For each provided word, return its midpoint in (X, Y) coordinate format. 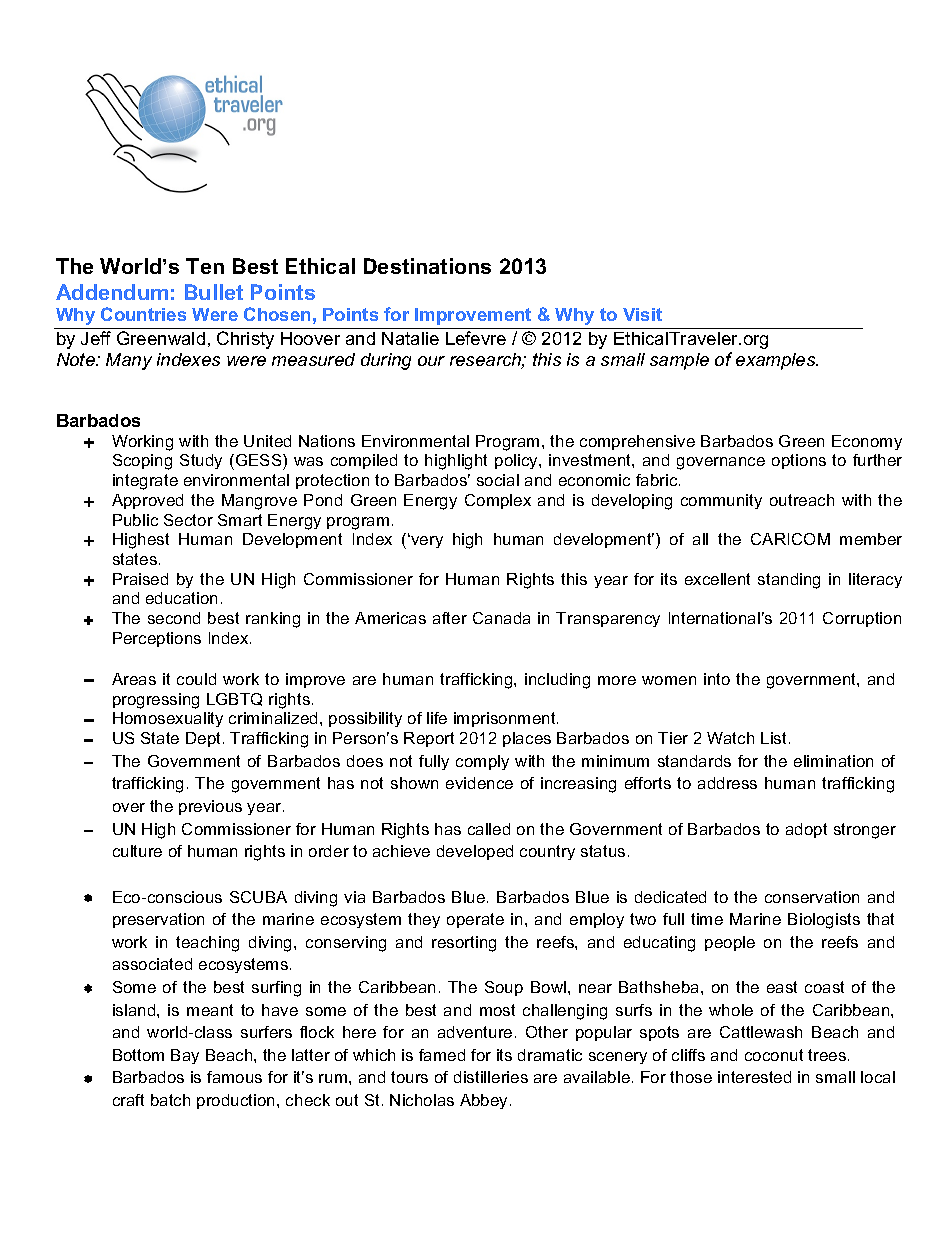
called (489, 829)
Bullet (214, 292)
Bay (185, 1056)
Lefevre (476, 338)
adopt (806, 830)
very (426, 541)
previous (210, 807)
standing (789, 581)
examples (777, 361)
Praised (140, 579)
